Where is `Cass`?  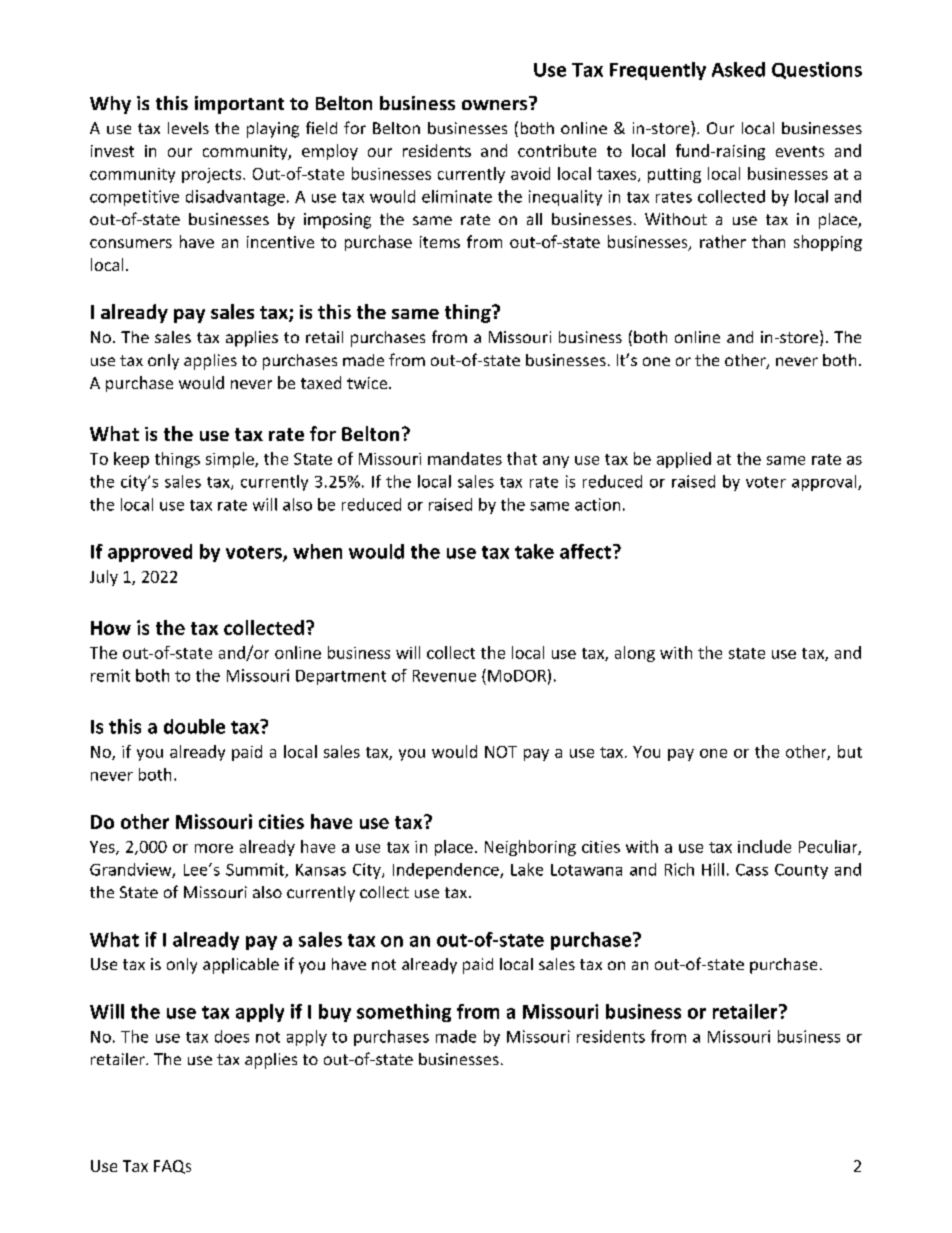 Cass is located at coordinates (752, 870).
